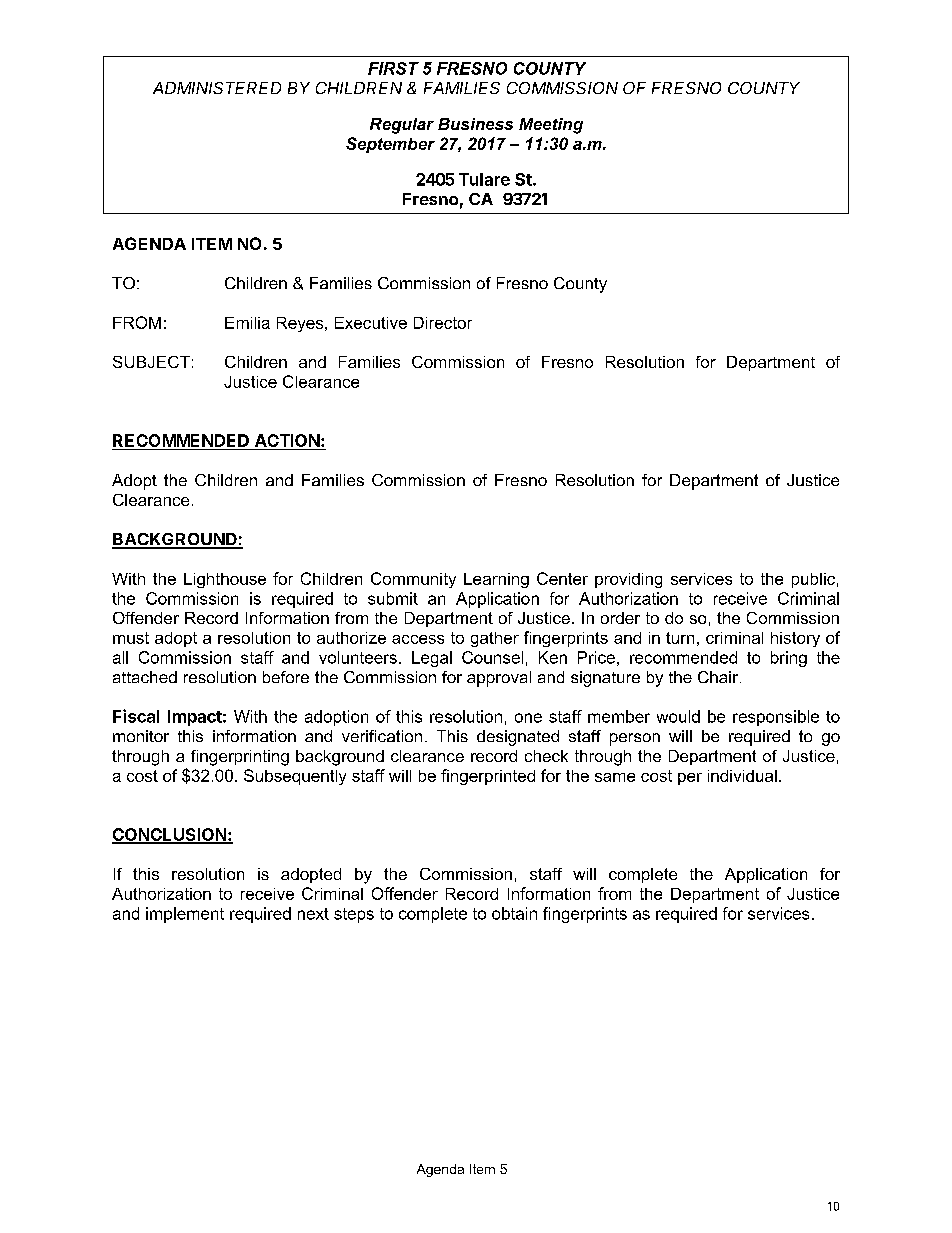  Describe the element at coordinates (217, 88) in the screenshot. I see `ADMINISTERED` at that location.
